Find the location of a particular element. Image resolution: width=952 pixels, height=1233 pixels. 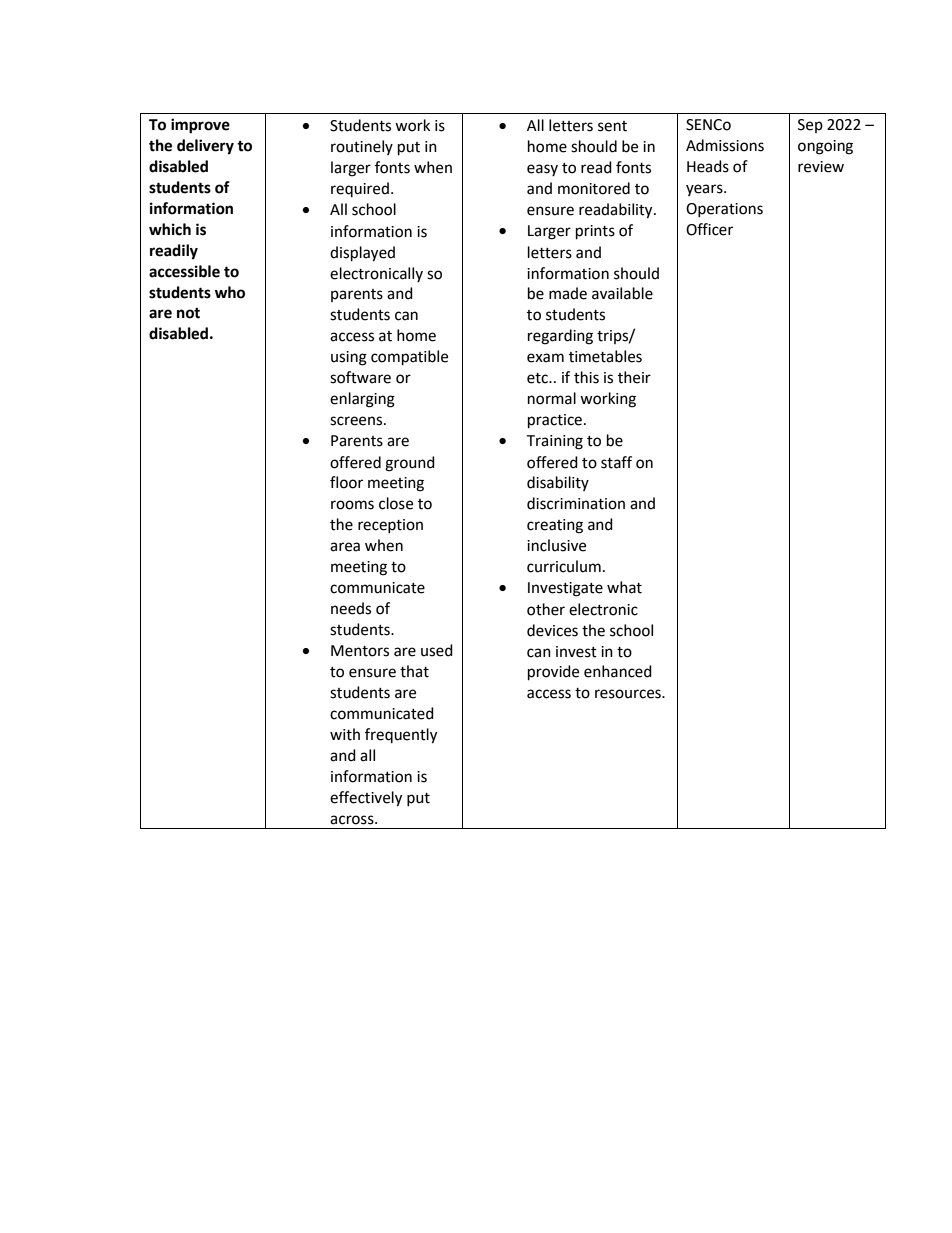

floor is located at coordinates (346, 482).
